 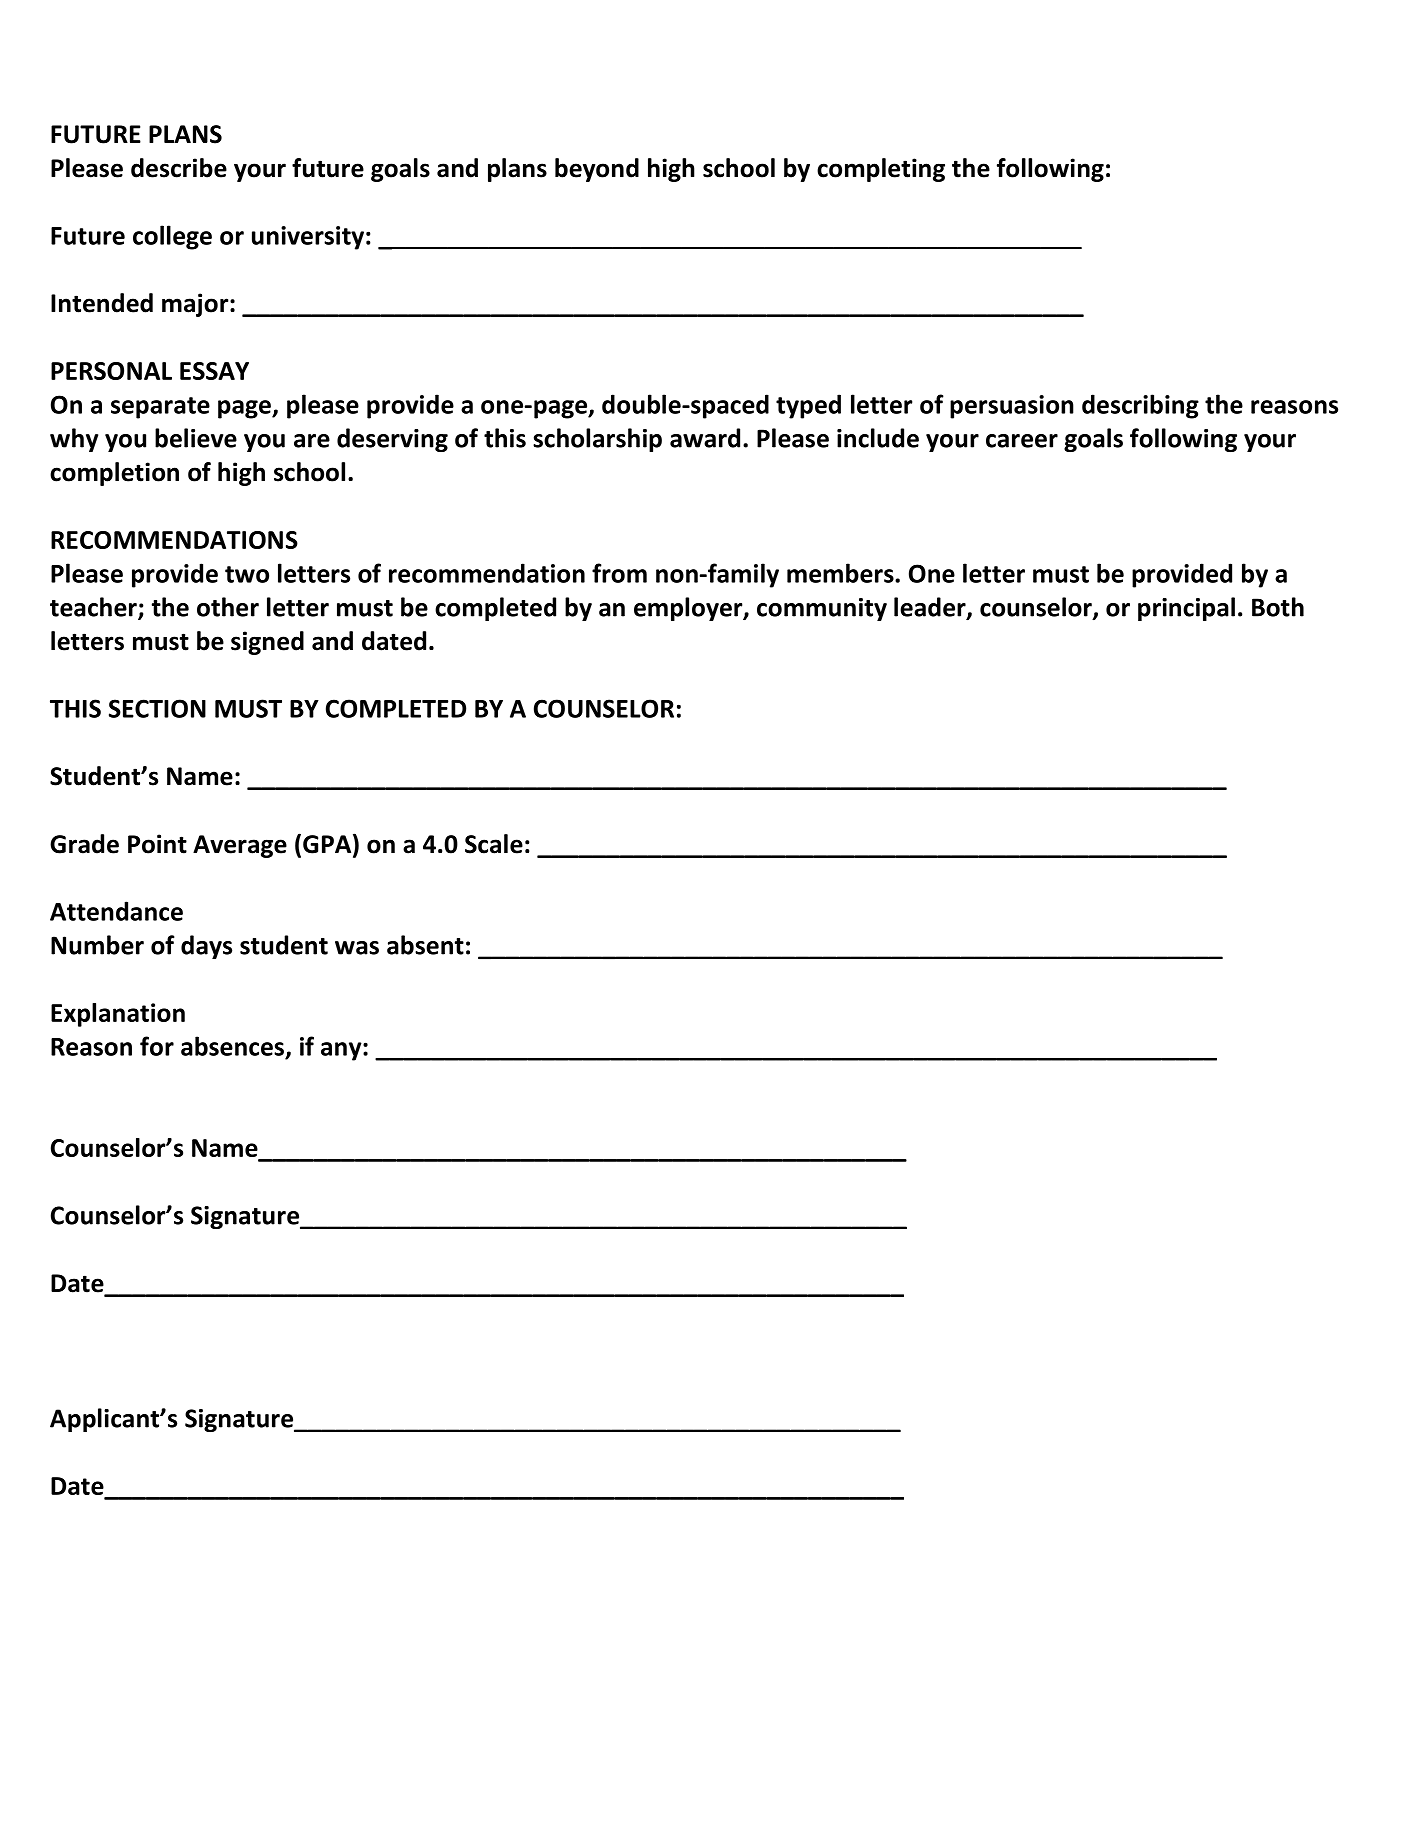 What do you see at coordinates (1140, 406) in the image?
I see `describing` at bounding box center [1140, 406].
